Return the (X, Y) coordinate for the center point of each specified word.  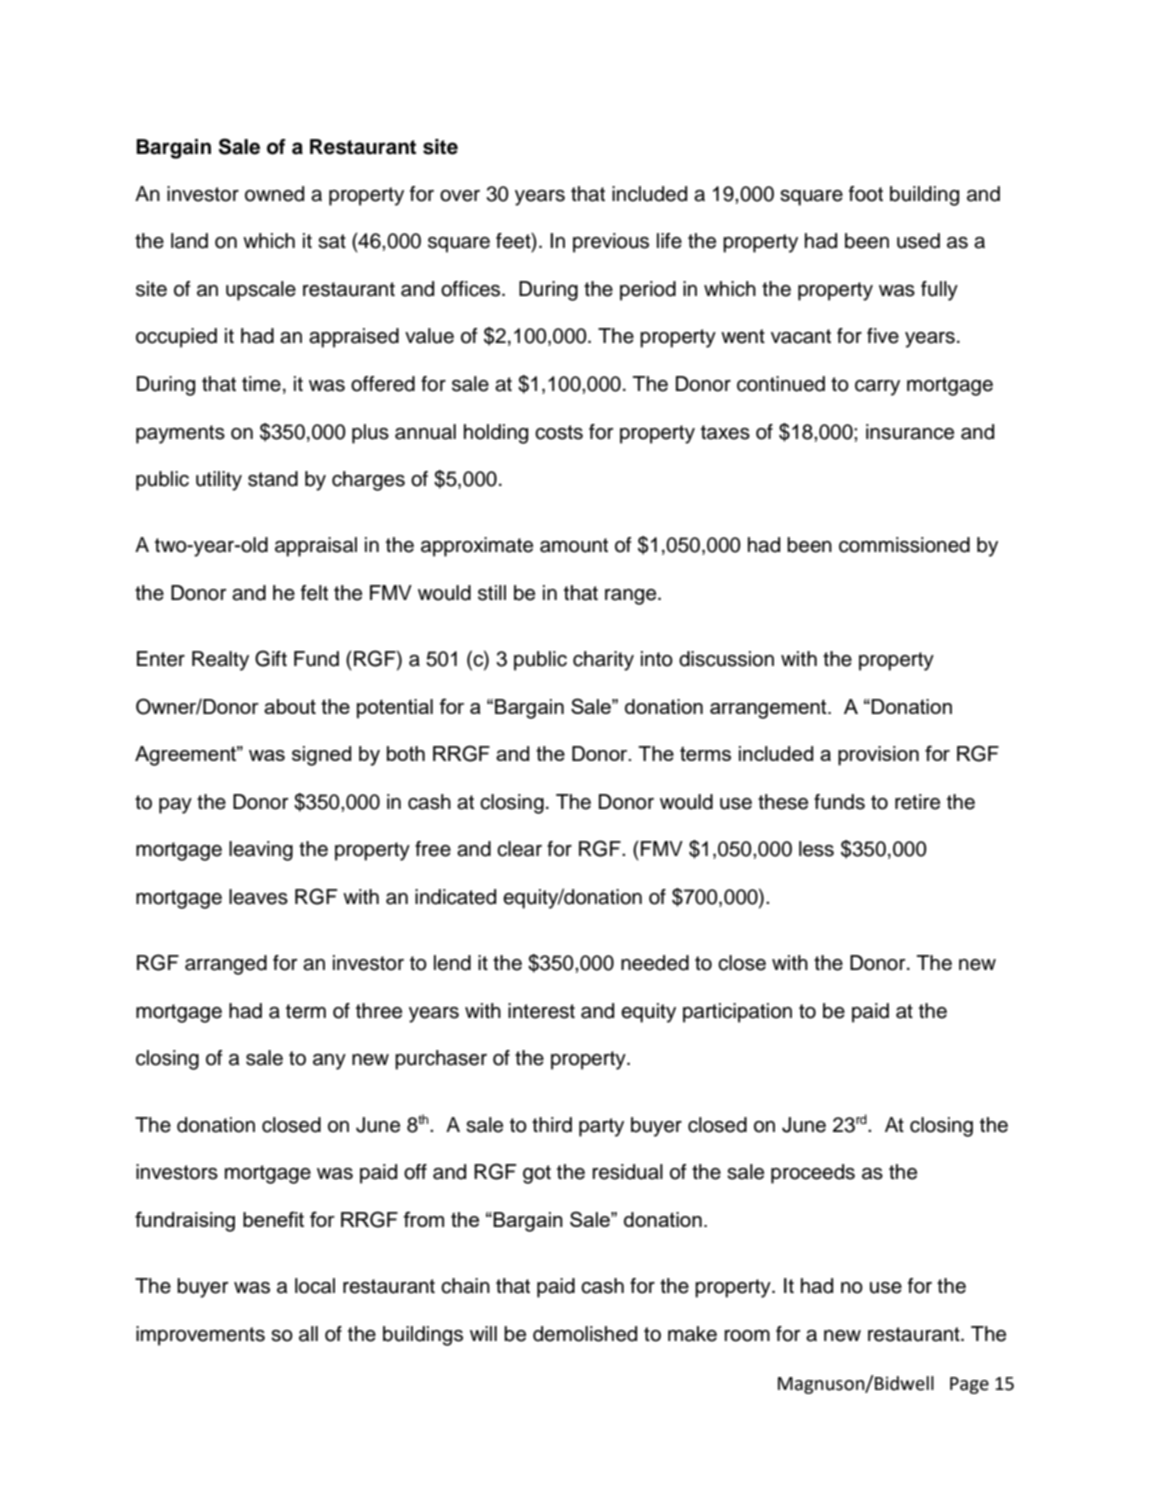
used (918, 241)
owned (274, 194)
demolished (585, 1334)
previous (611, 243)
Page (969, 1385)
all (308, 1334)
